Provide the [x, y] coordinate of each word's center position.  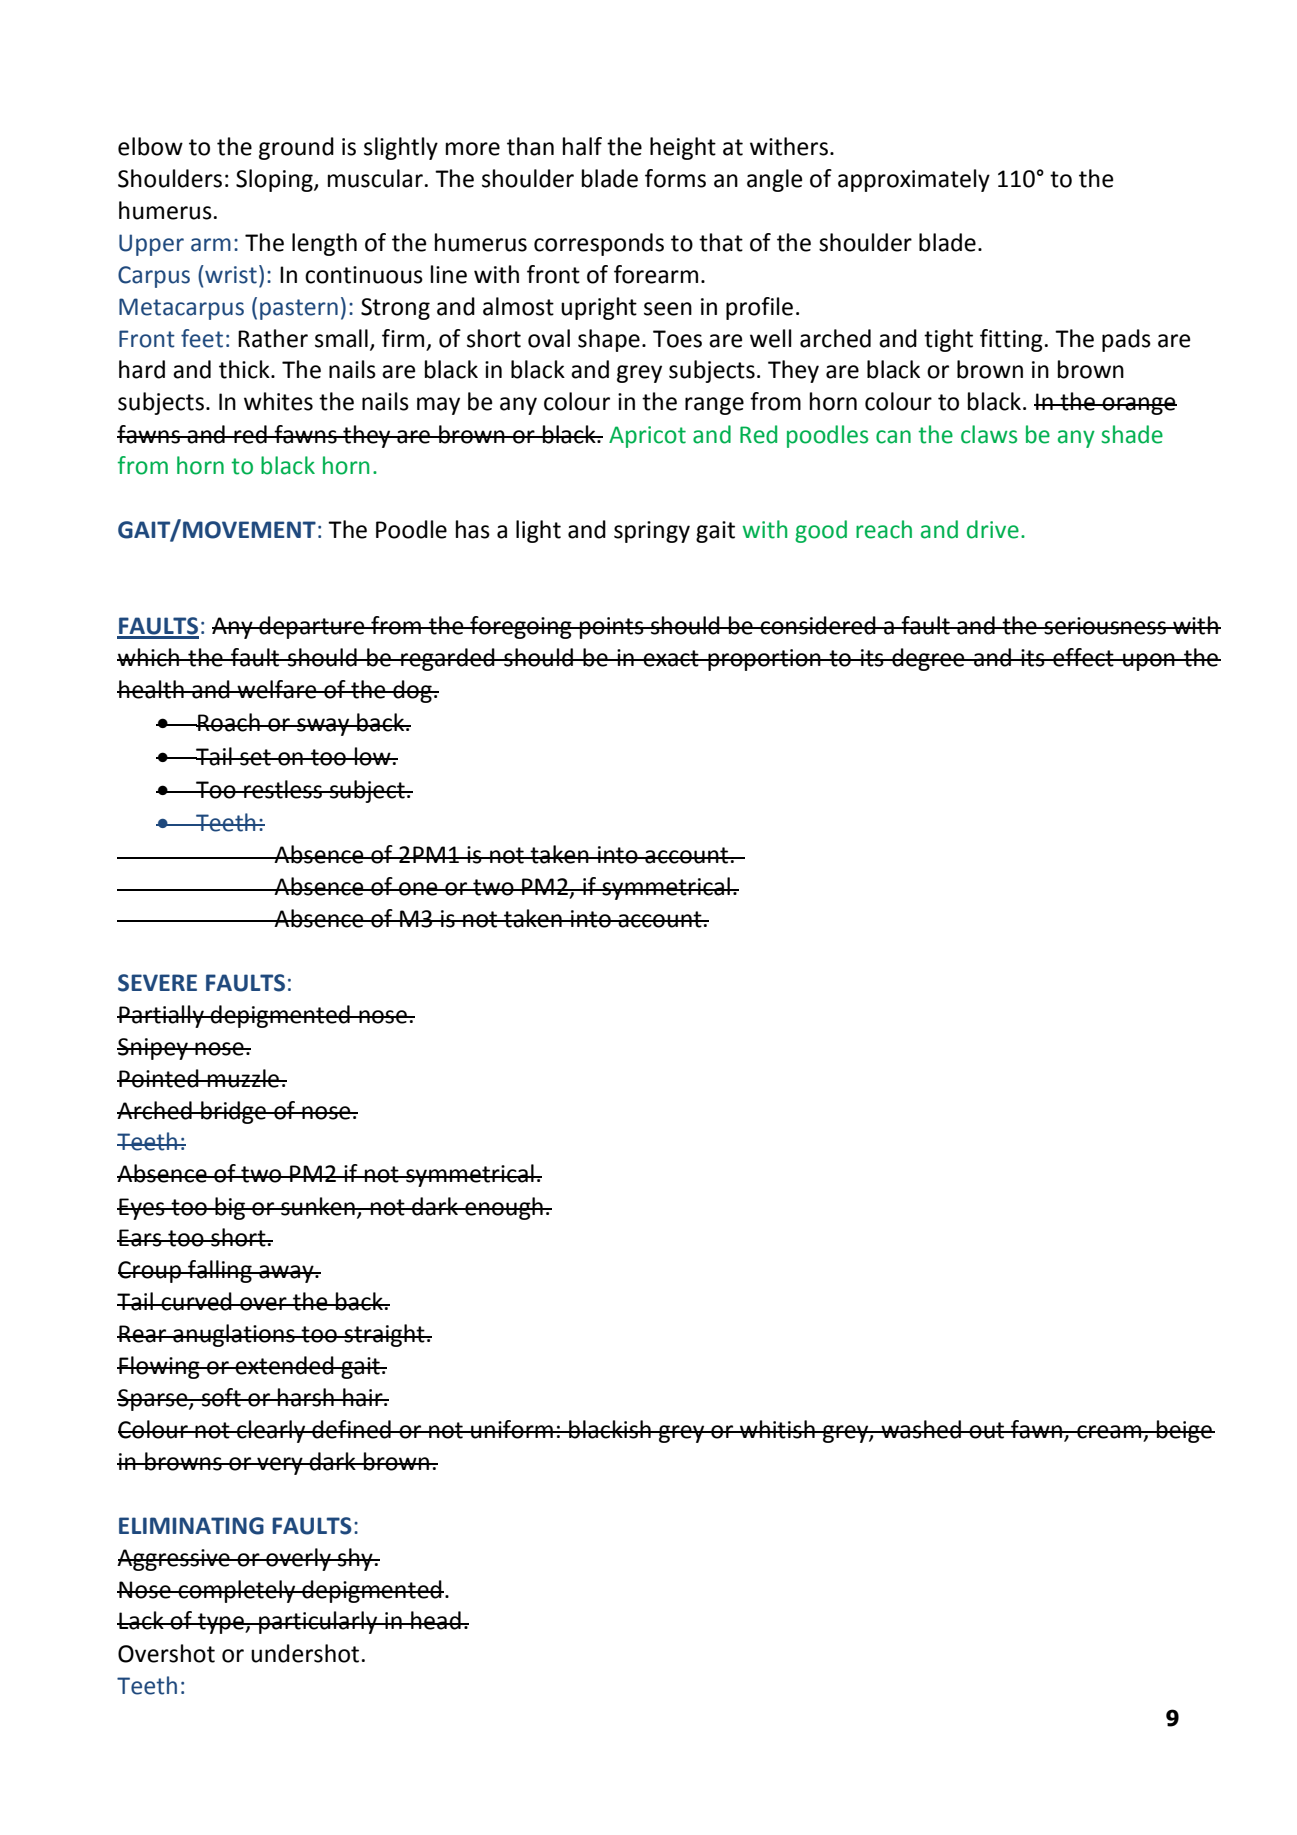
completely [237, 1591]
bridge [234, 1112]
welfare [277, 689]
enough [504, 1208]
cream [1109, 1432]
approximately [914, 180]
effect [1083, 657]
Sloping [275, 180]
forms [675, 178]
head [436, 1620]
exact [671, 658]
